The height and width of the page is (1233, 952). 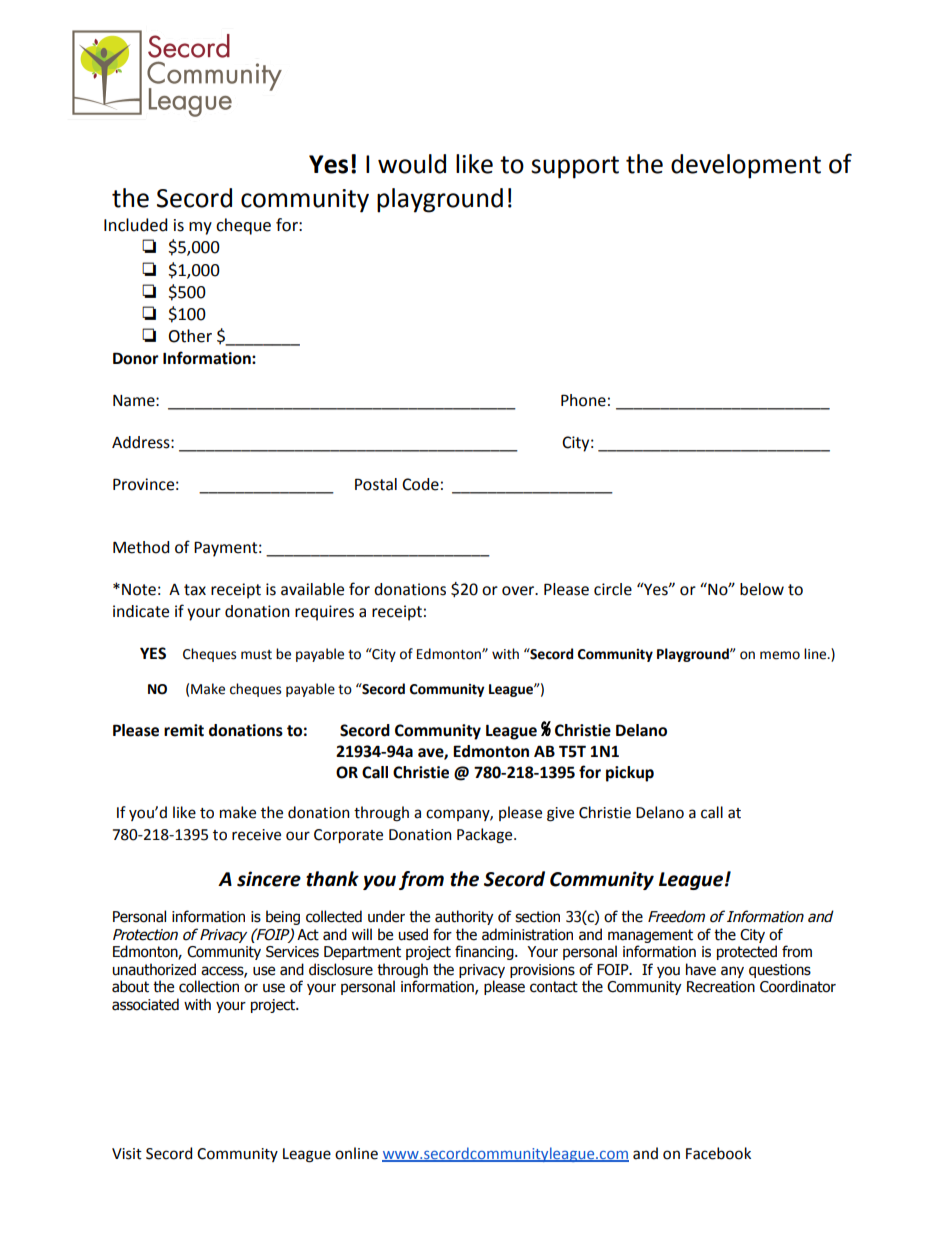 What do you see at coordinates (780, 655) in the page?
I see `memo` at bounding box center [780, 655].
